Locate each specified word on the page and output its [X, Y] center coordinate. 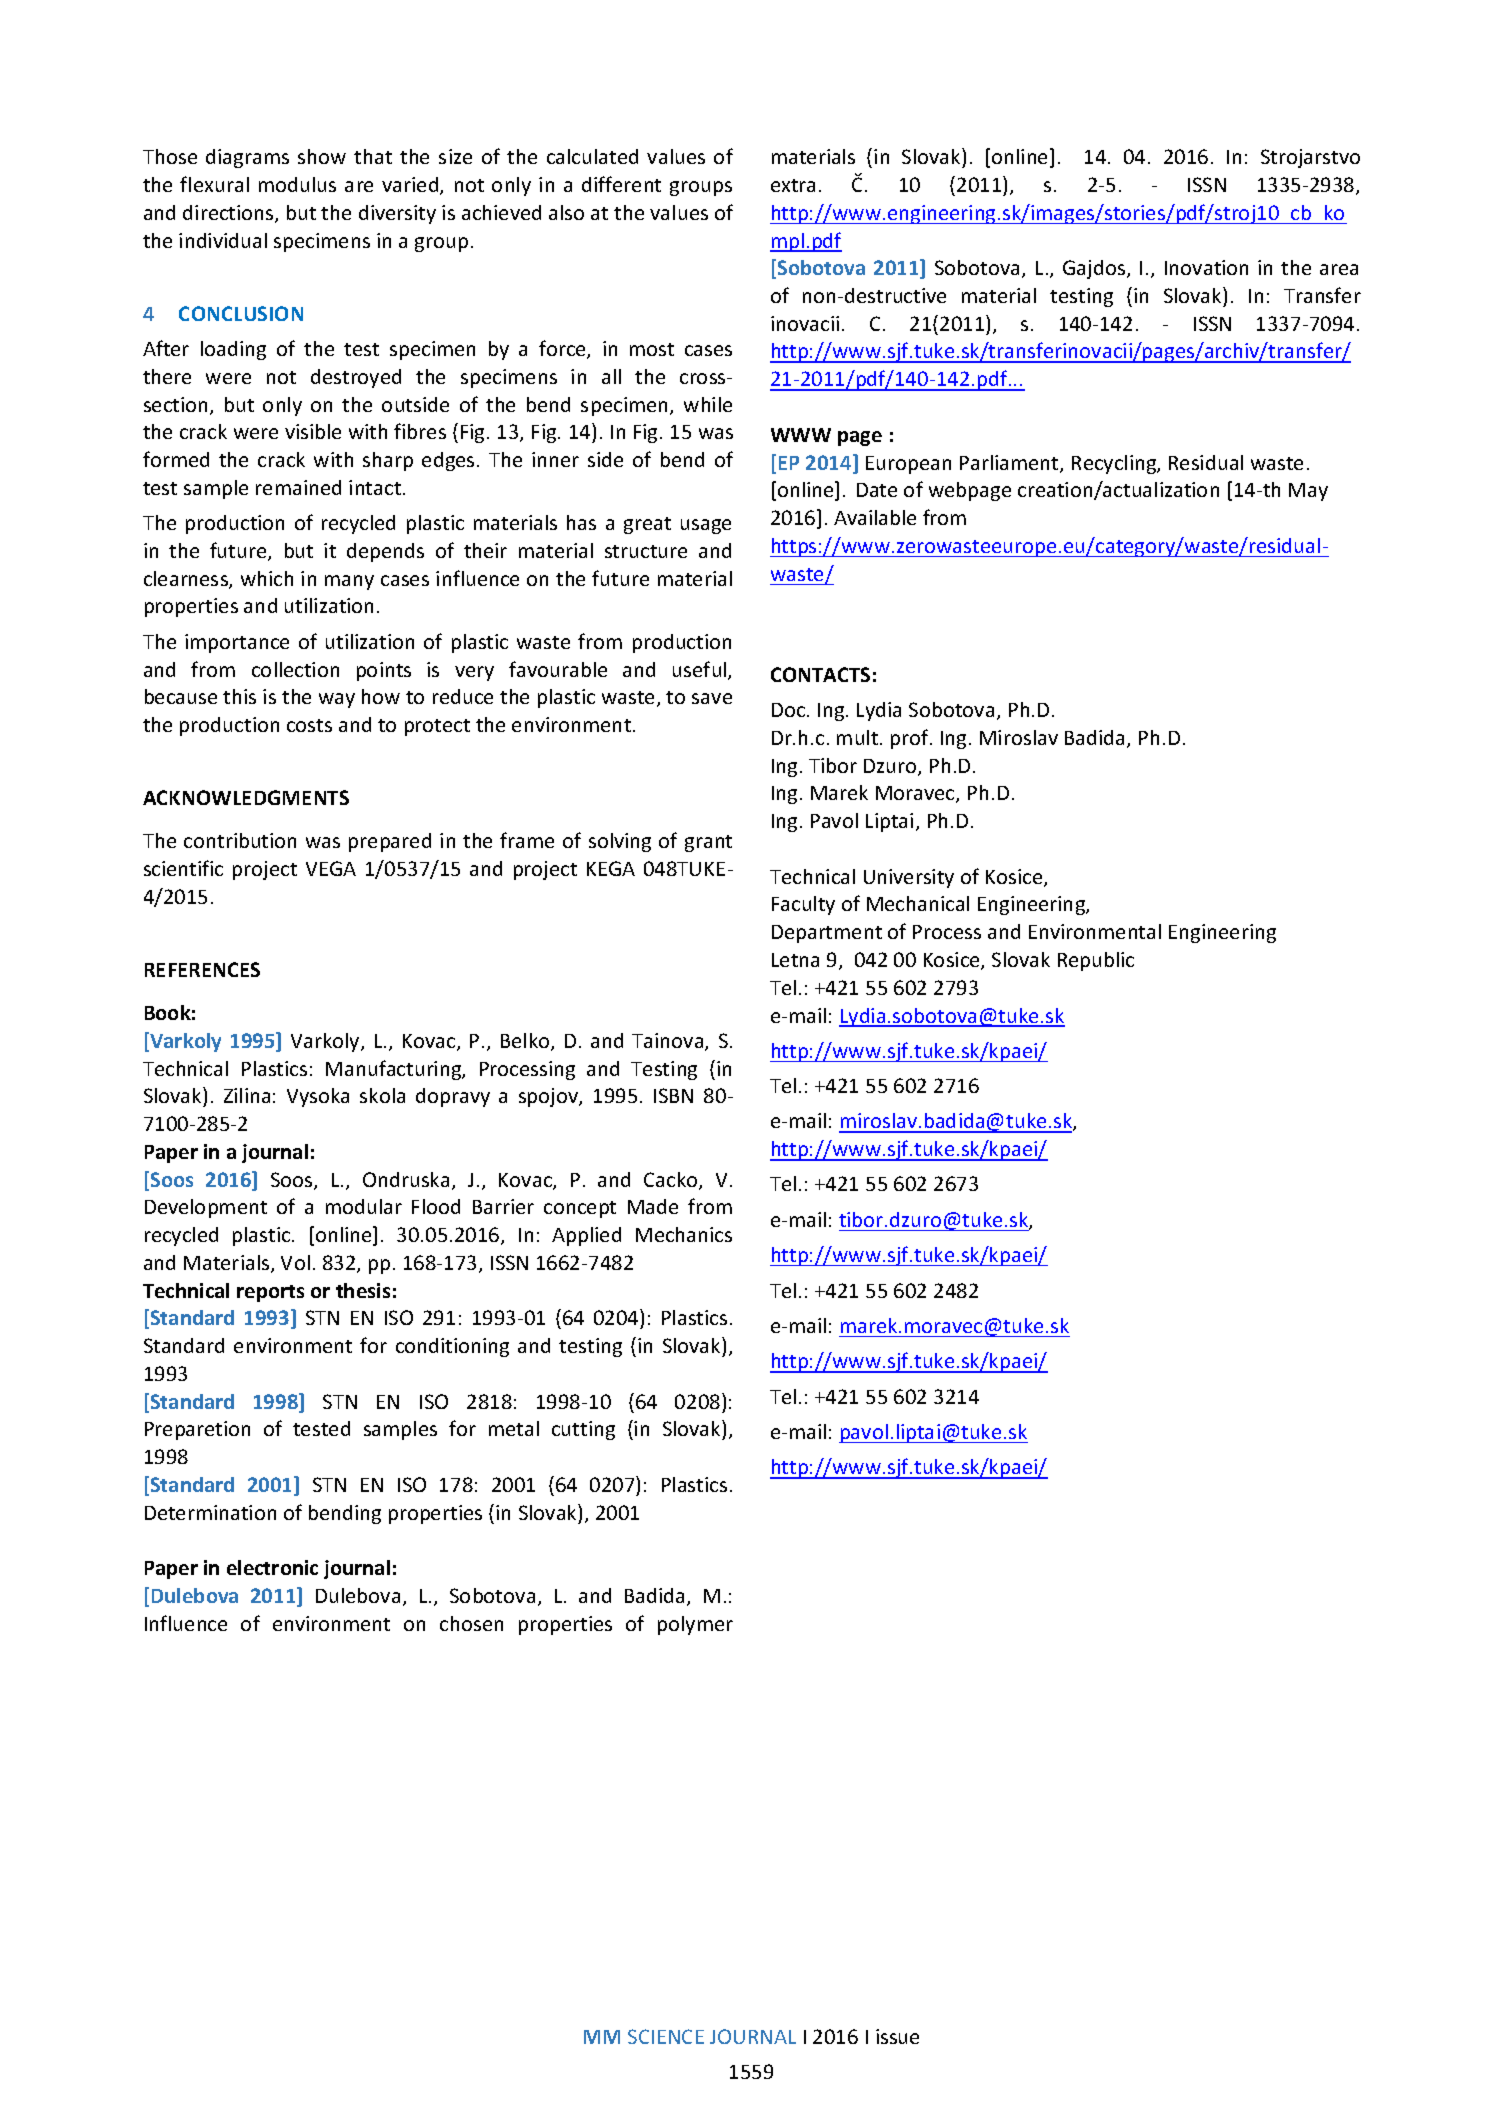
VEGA [331, 868]
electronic [272, 1567]
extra [793, 185]
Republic [1096, 961]
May [1308, 492]
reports [270, 1293]
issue [897, 2036]
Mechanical [918, 903]
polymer [695, 1625]
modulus [297, 184]
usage [706, 526]
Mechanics [684, 1234]
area [1339, 269]
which [267, 578]
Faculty [803, 905]
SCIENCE [666, 2036]
